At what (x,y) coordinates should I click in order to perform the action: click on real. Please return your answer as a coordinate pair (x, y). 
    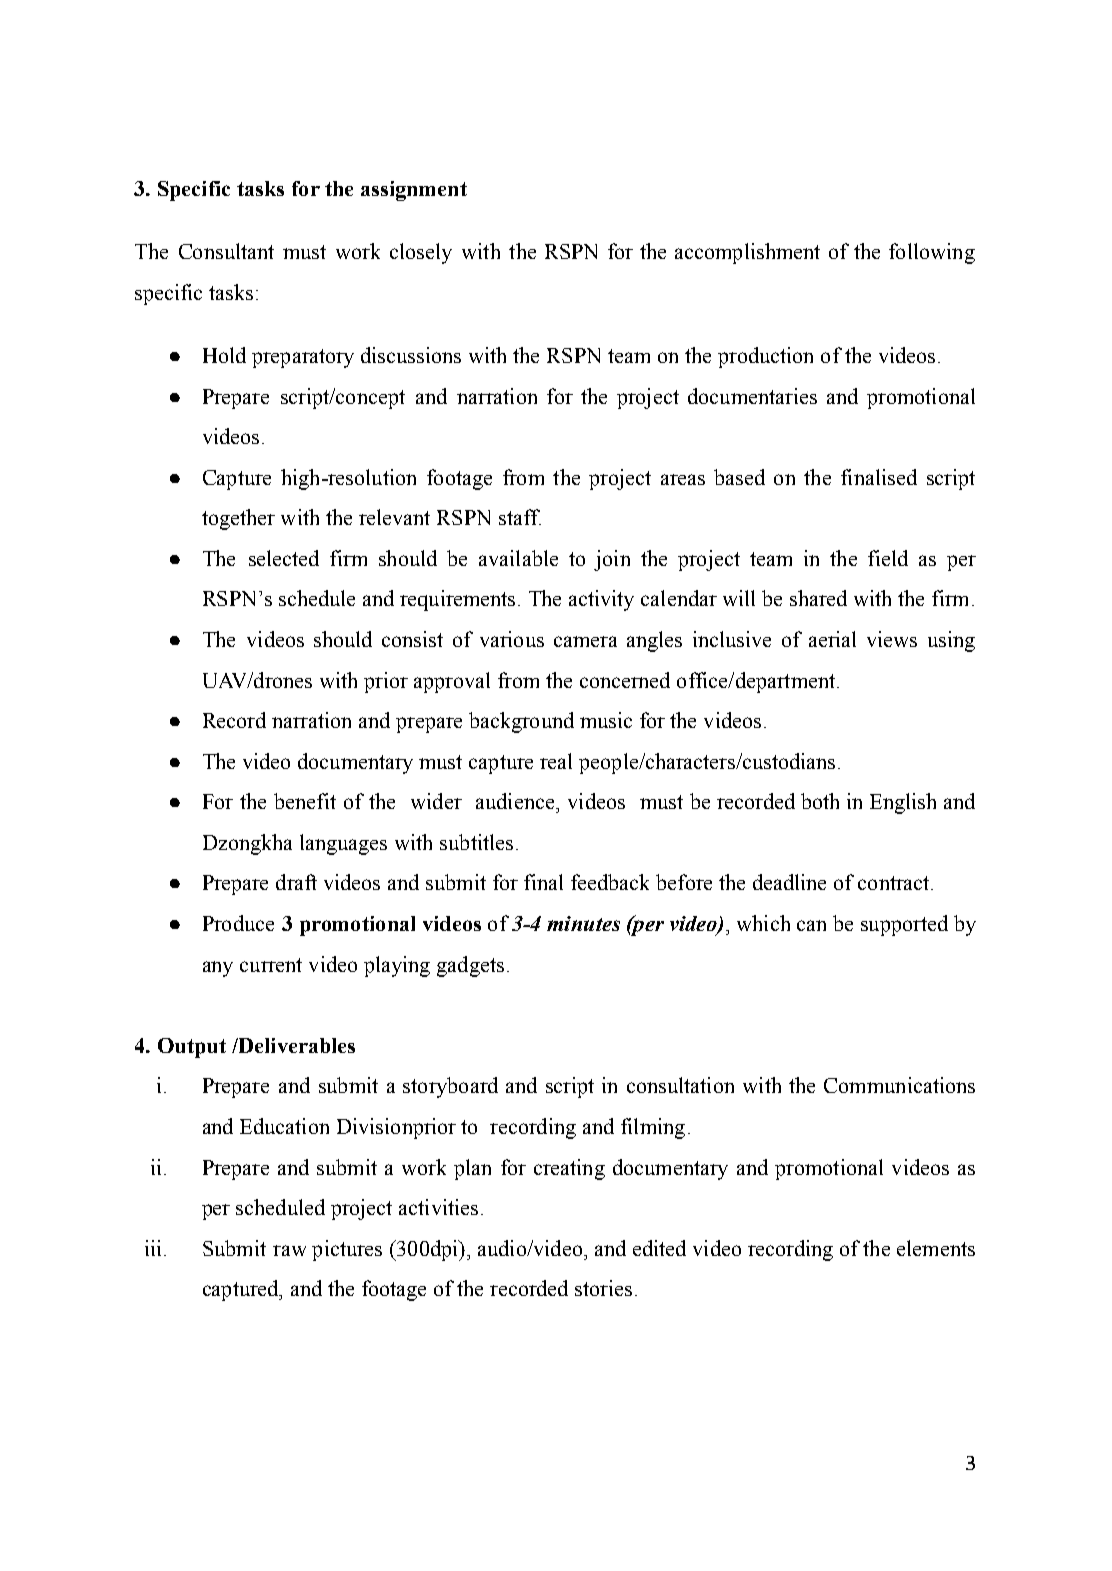
    Looking at the image, I should click on (556, 761).
